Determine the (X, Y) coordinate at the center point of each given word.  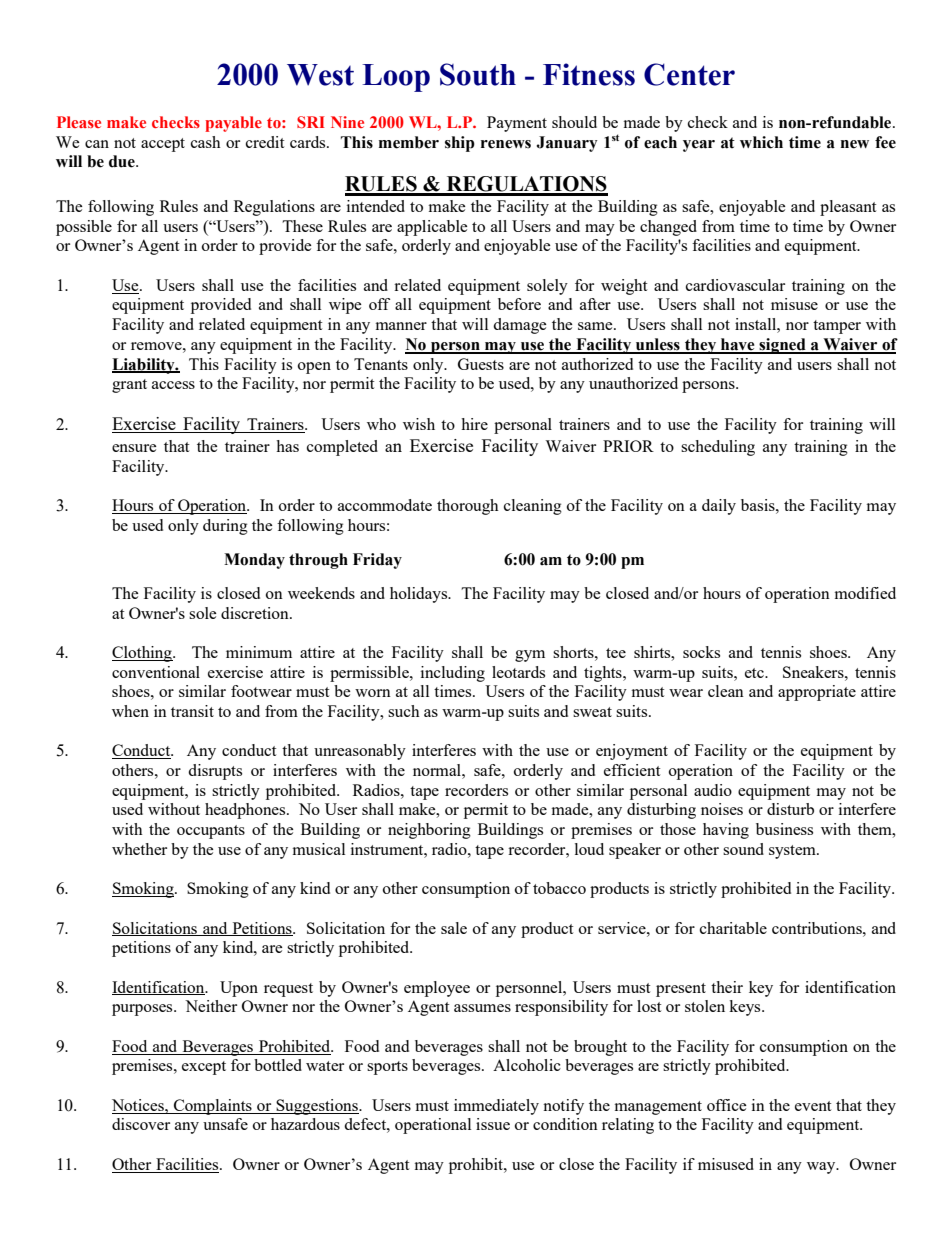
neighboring (429, 831)
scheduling (718, 448)
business (784, 829)
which (761, 142)
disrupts (215, 772)
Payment (517, 124)
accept (163, 145)
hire (474, 424)
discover (141, 1124)
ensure (134, 448)
